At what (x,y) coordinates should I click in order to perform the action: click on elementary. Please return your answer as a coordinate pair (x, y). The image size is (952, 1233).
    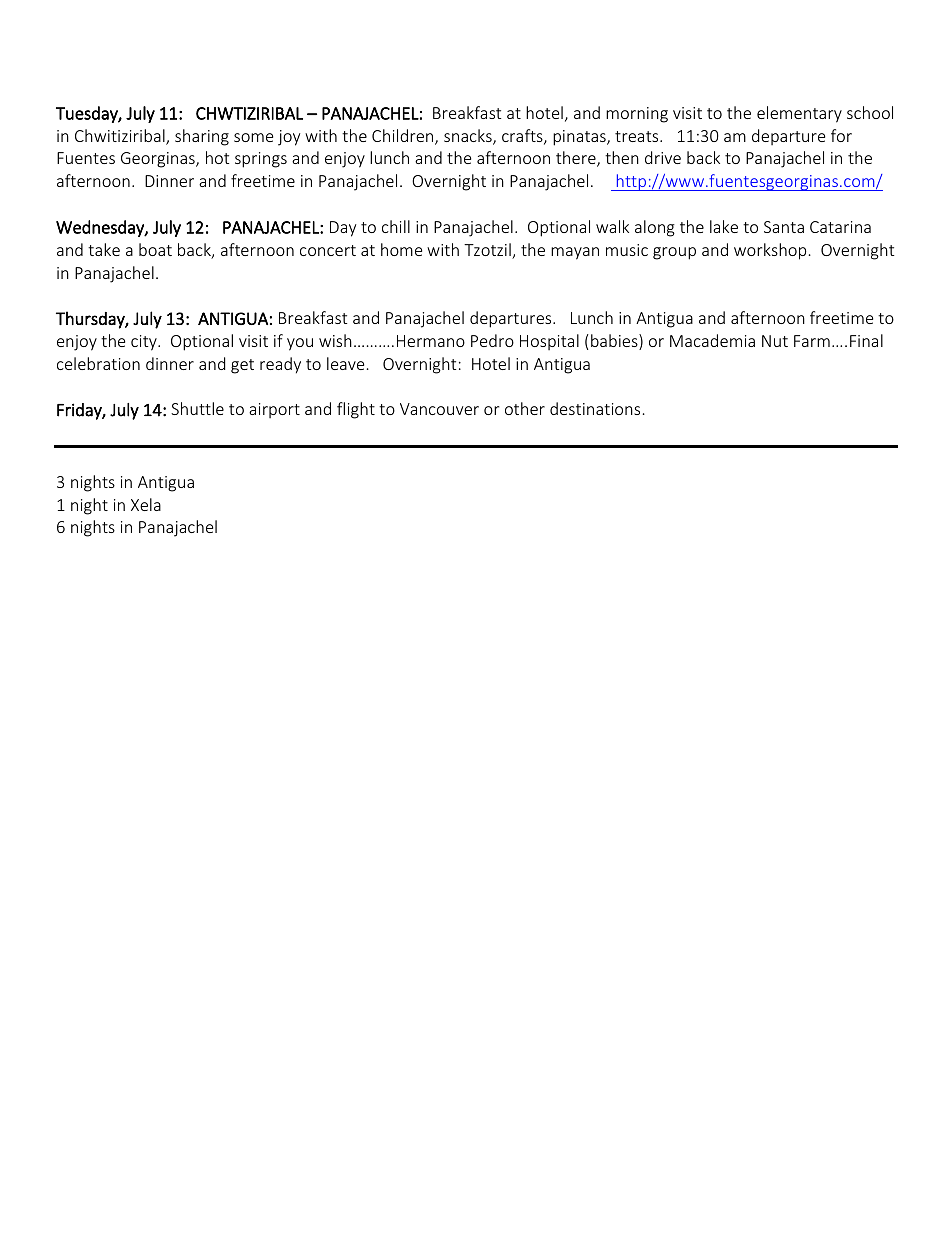
    Looking at the image, I should click on (799, 114).
